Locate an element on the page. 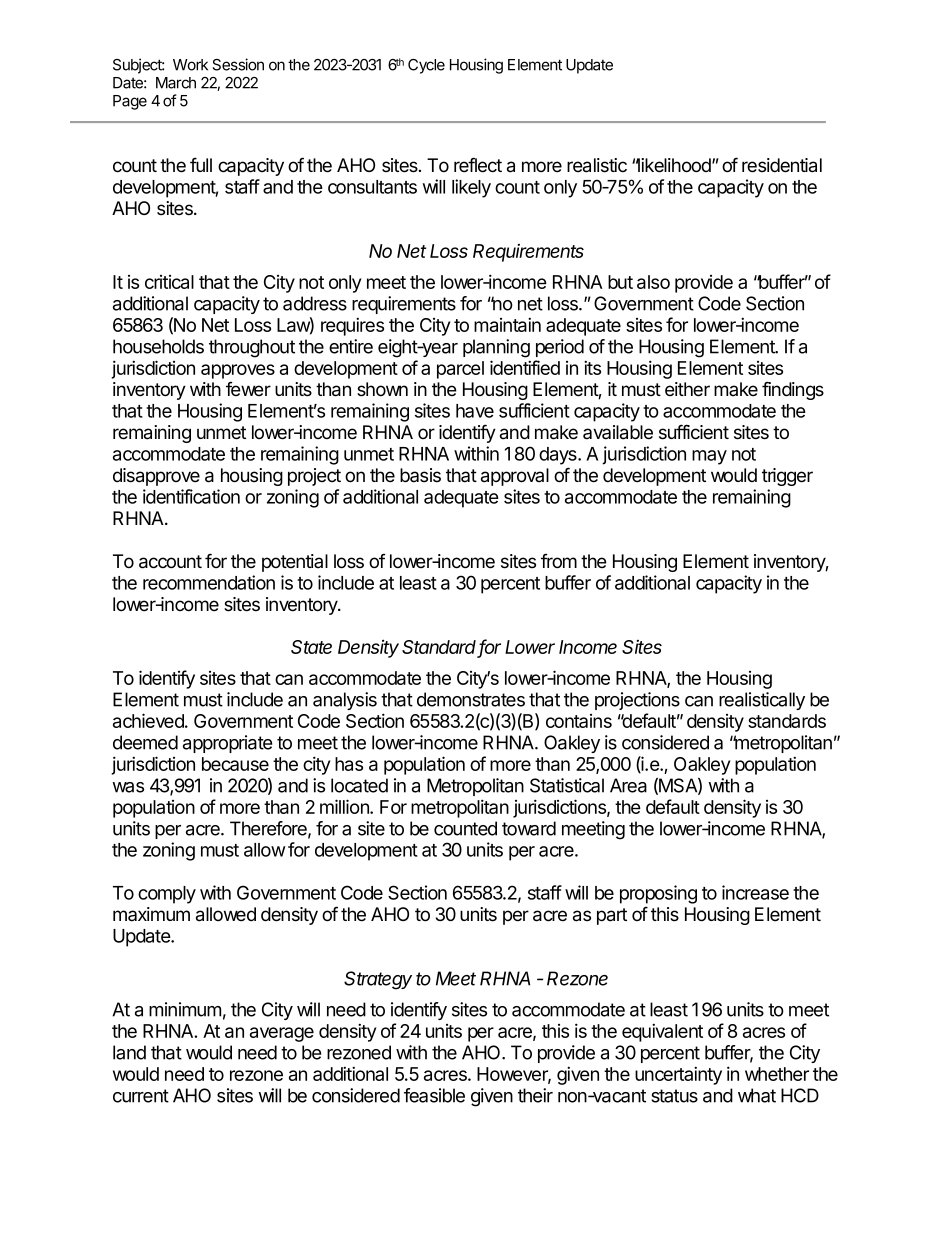 The height and width of the image is (1233, 952). Cycle is located at coordinates (426, 66).
